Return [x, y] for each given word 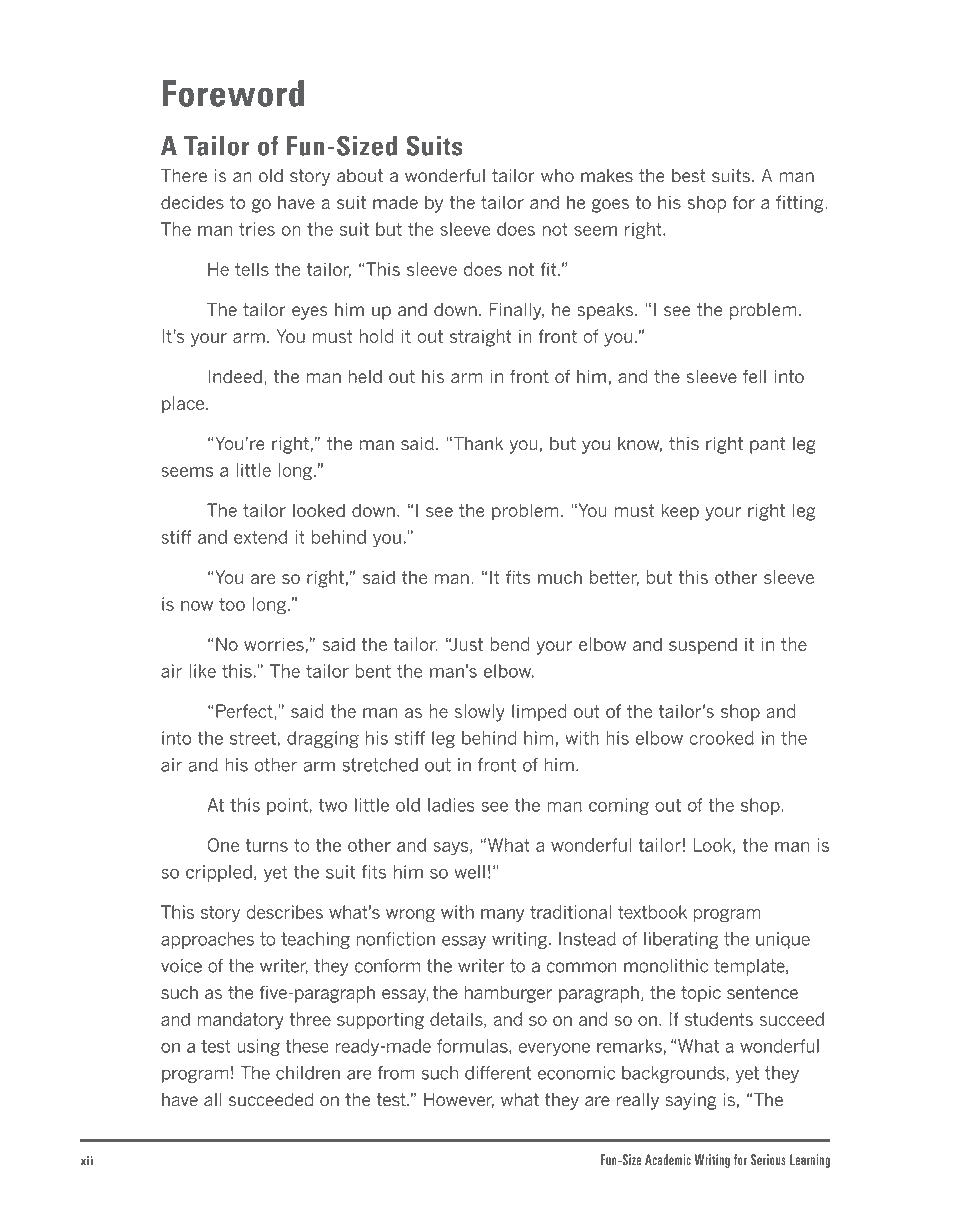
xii [87, 1160]
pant [768, 445]
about [360, 176]
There [184, 176]
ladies [451, 805]
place [183, 405]
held [365, 376]
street [253, 738]
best [689, 176]
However [459, 1100]
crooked [722, 738]
